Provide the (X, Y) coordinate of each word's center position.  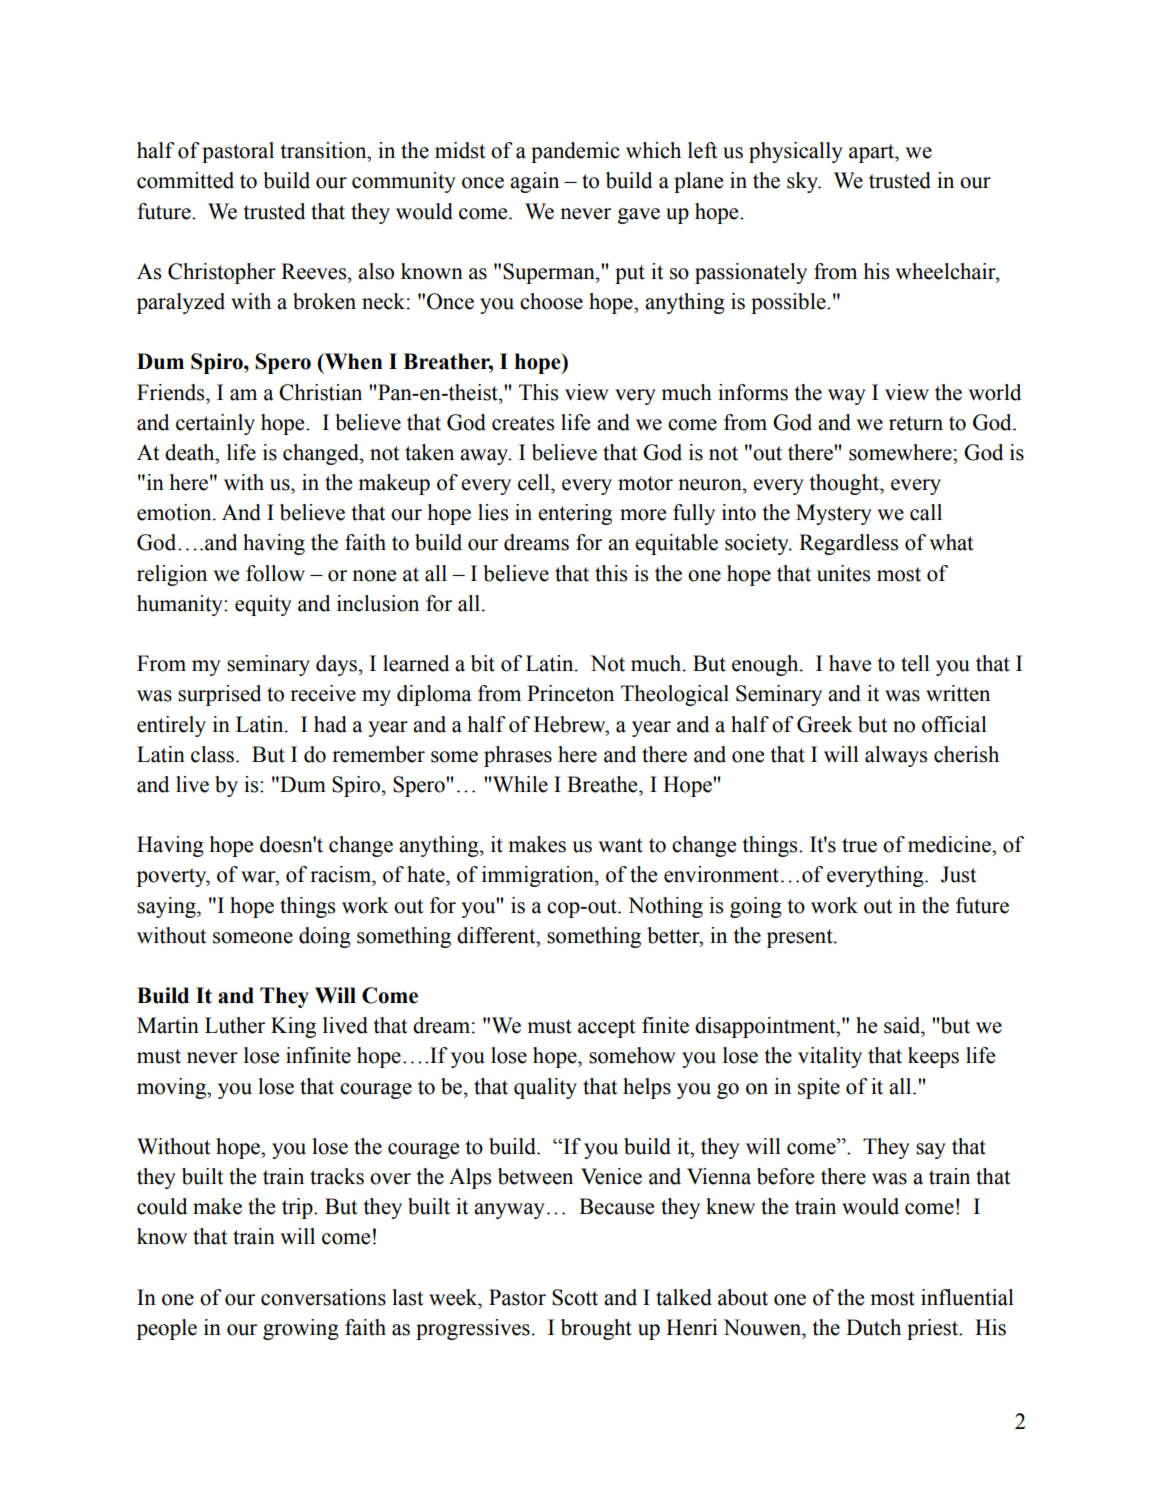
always (896, 756)
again (534, 182)
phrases (518, 756)
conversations (323, 1297)
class (214, 754)
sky (803, 182)
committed (185, 180)
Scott (575, 1297)
